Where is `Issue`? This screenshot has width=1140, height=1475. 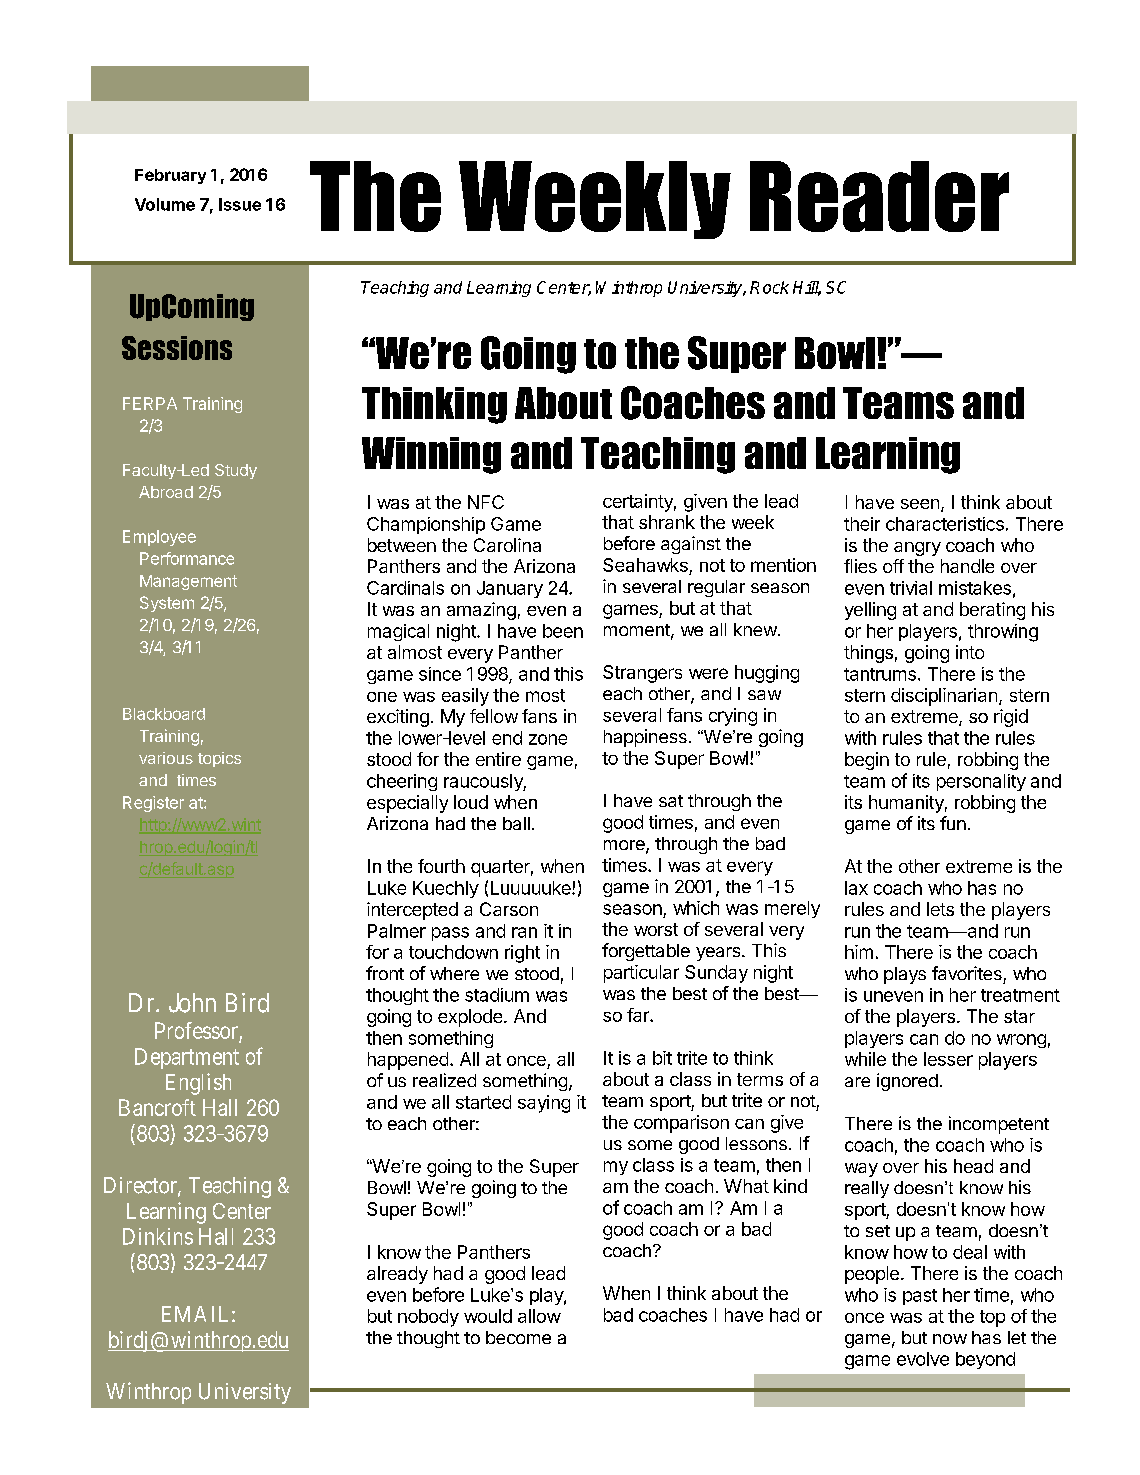
Issue is located at coordinates (240, 204).
